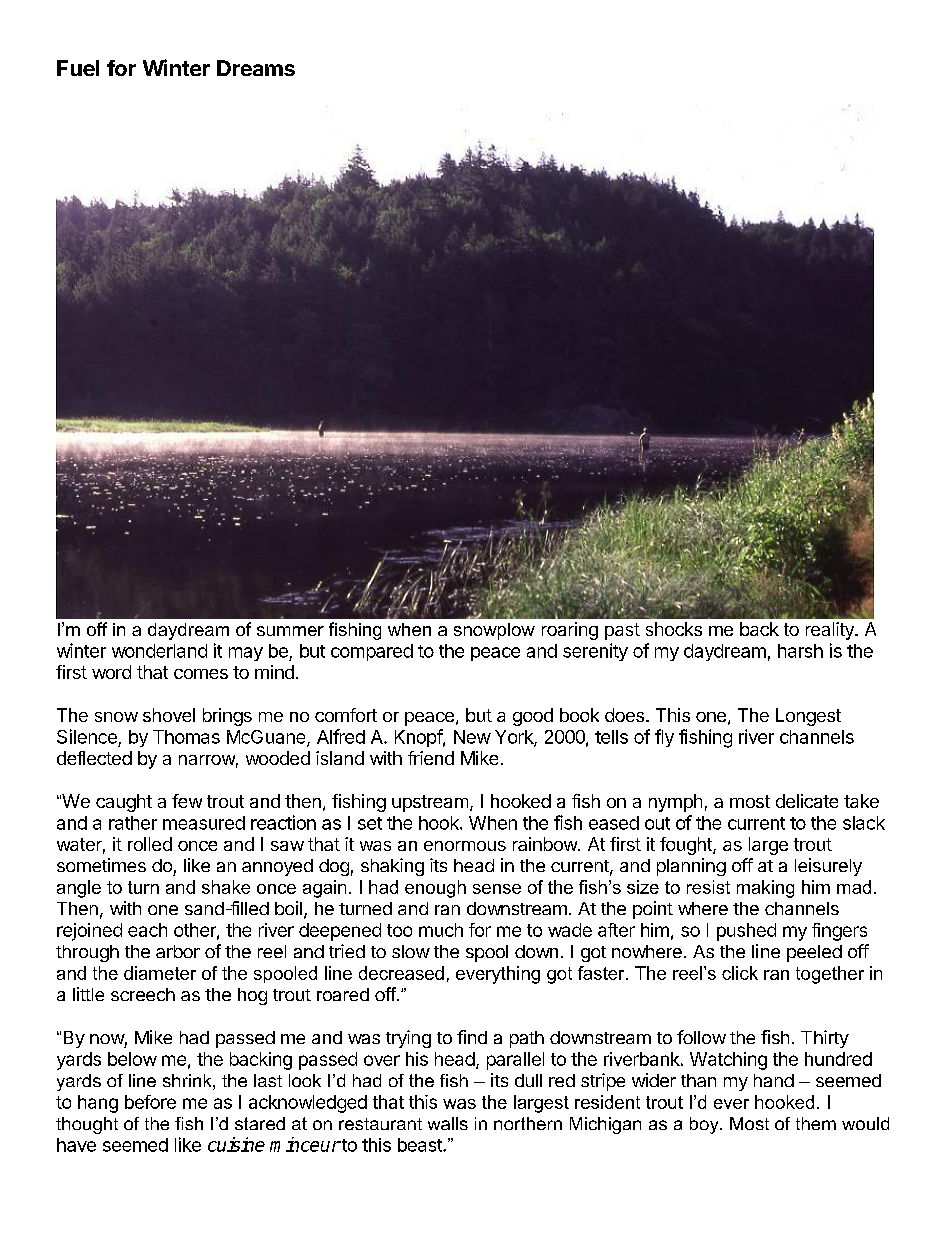 The image size is (952, 1233). What do you see at coordinates (448, 1123) in the screenshot?
I see `walls` at bounding box center [448, 1123].
